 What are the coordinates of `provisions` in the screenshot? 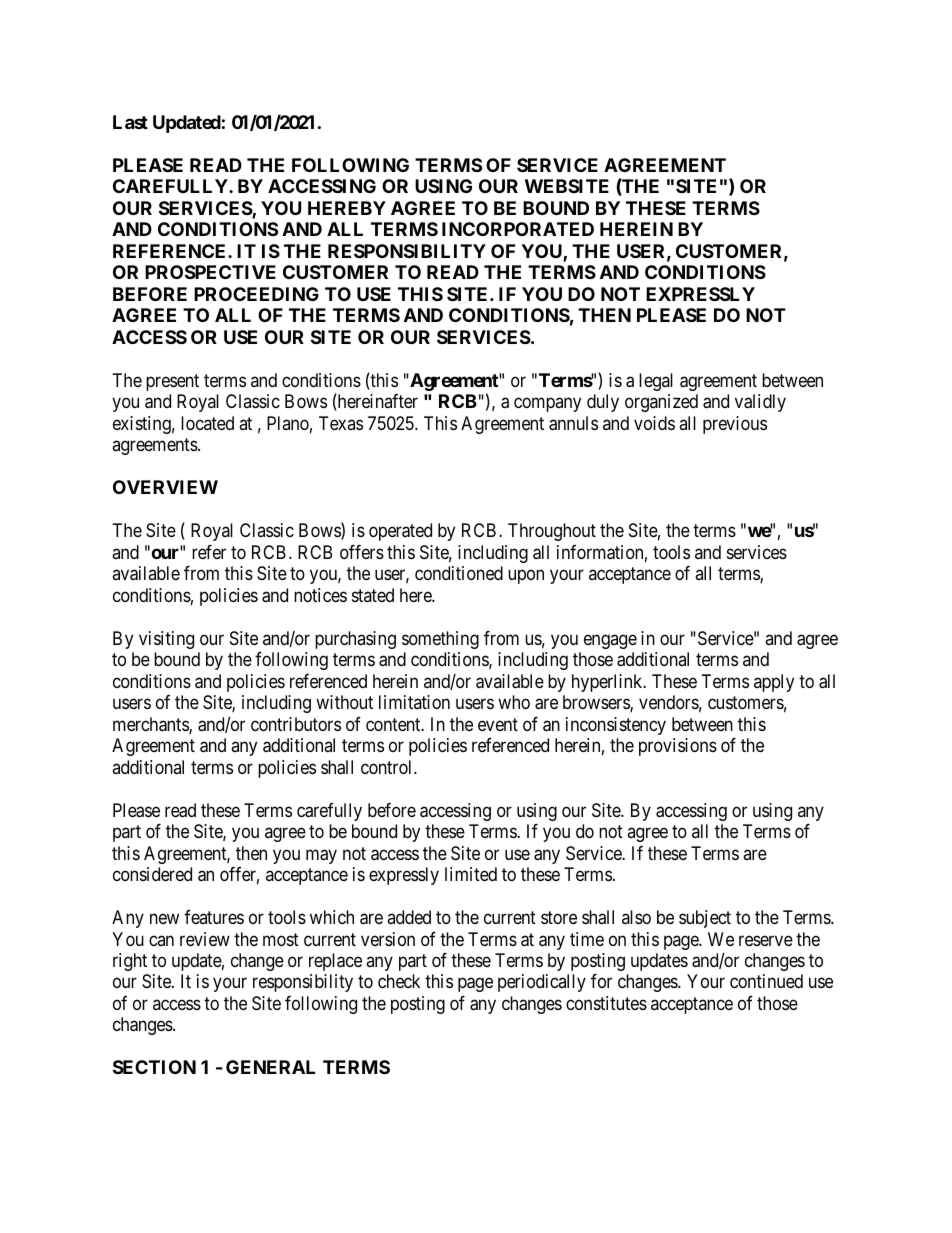 It's located at (678, 747).
